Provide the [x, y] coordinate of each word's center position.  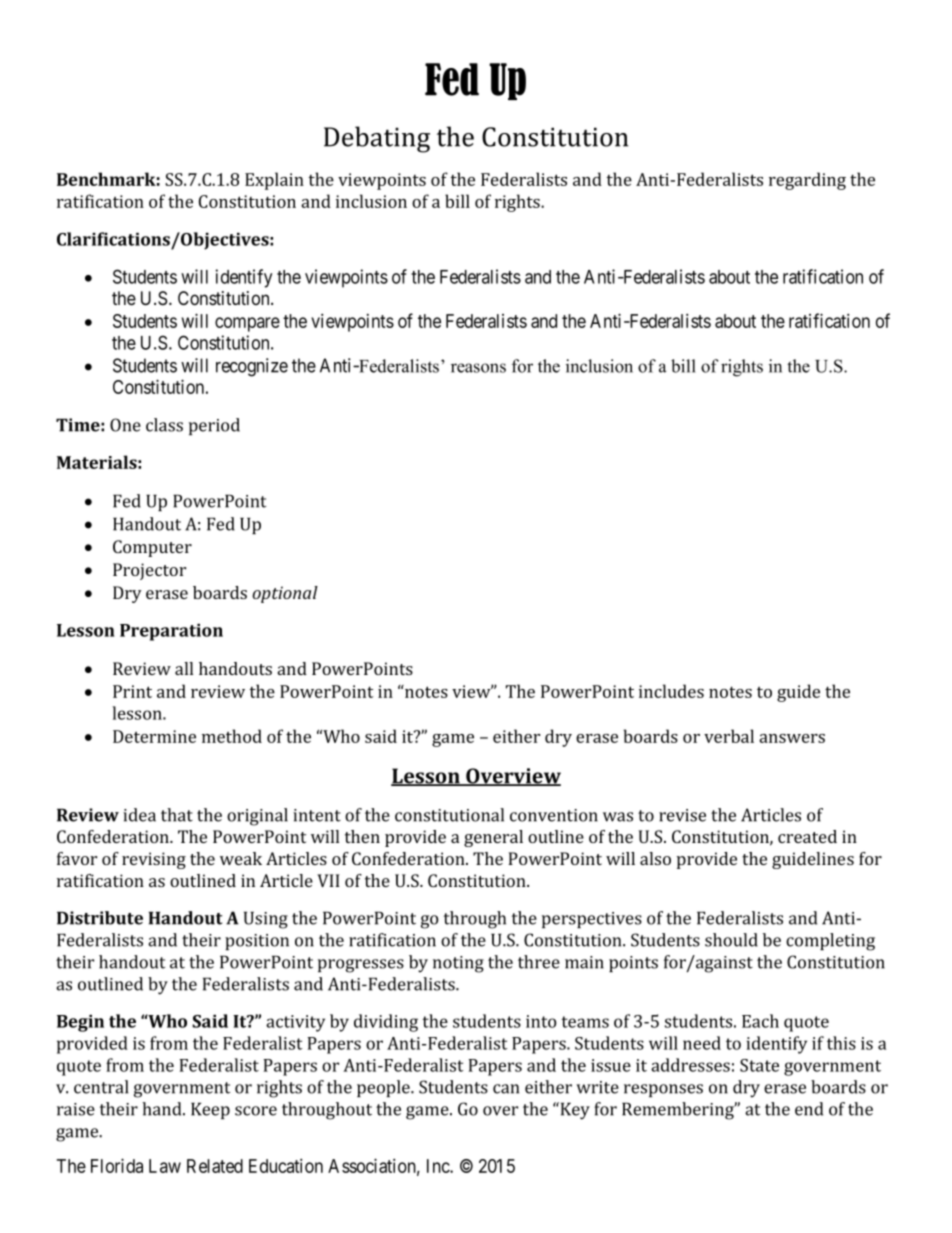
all [184, 668]
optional [285, 594]
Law [165, 1166]
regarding [807, 181]
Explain [274, 181]
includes [671, 691]
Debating [377, 139]
